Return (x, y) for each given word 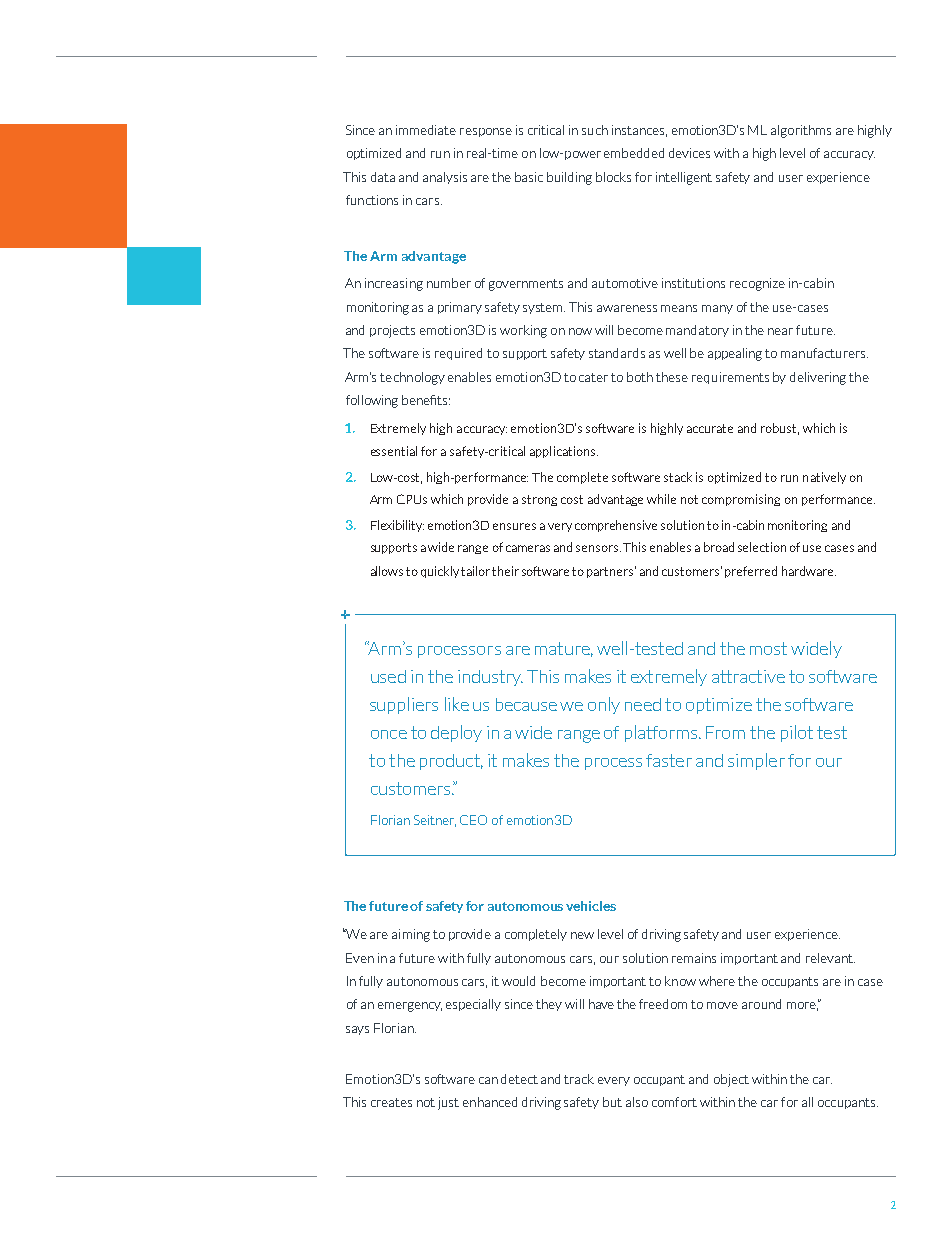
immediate (426, 130)
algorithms (801, 131)
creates (391, 1102)
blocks (613, 177)
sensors (598, 548)
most (768, 648)
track (579, 1079)
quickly (440, 572)
